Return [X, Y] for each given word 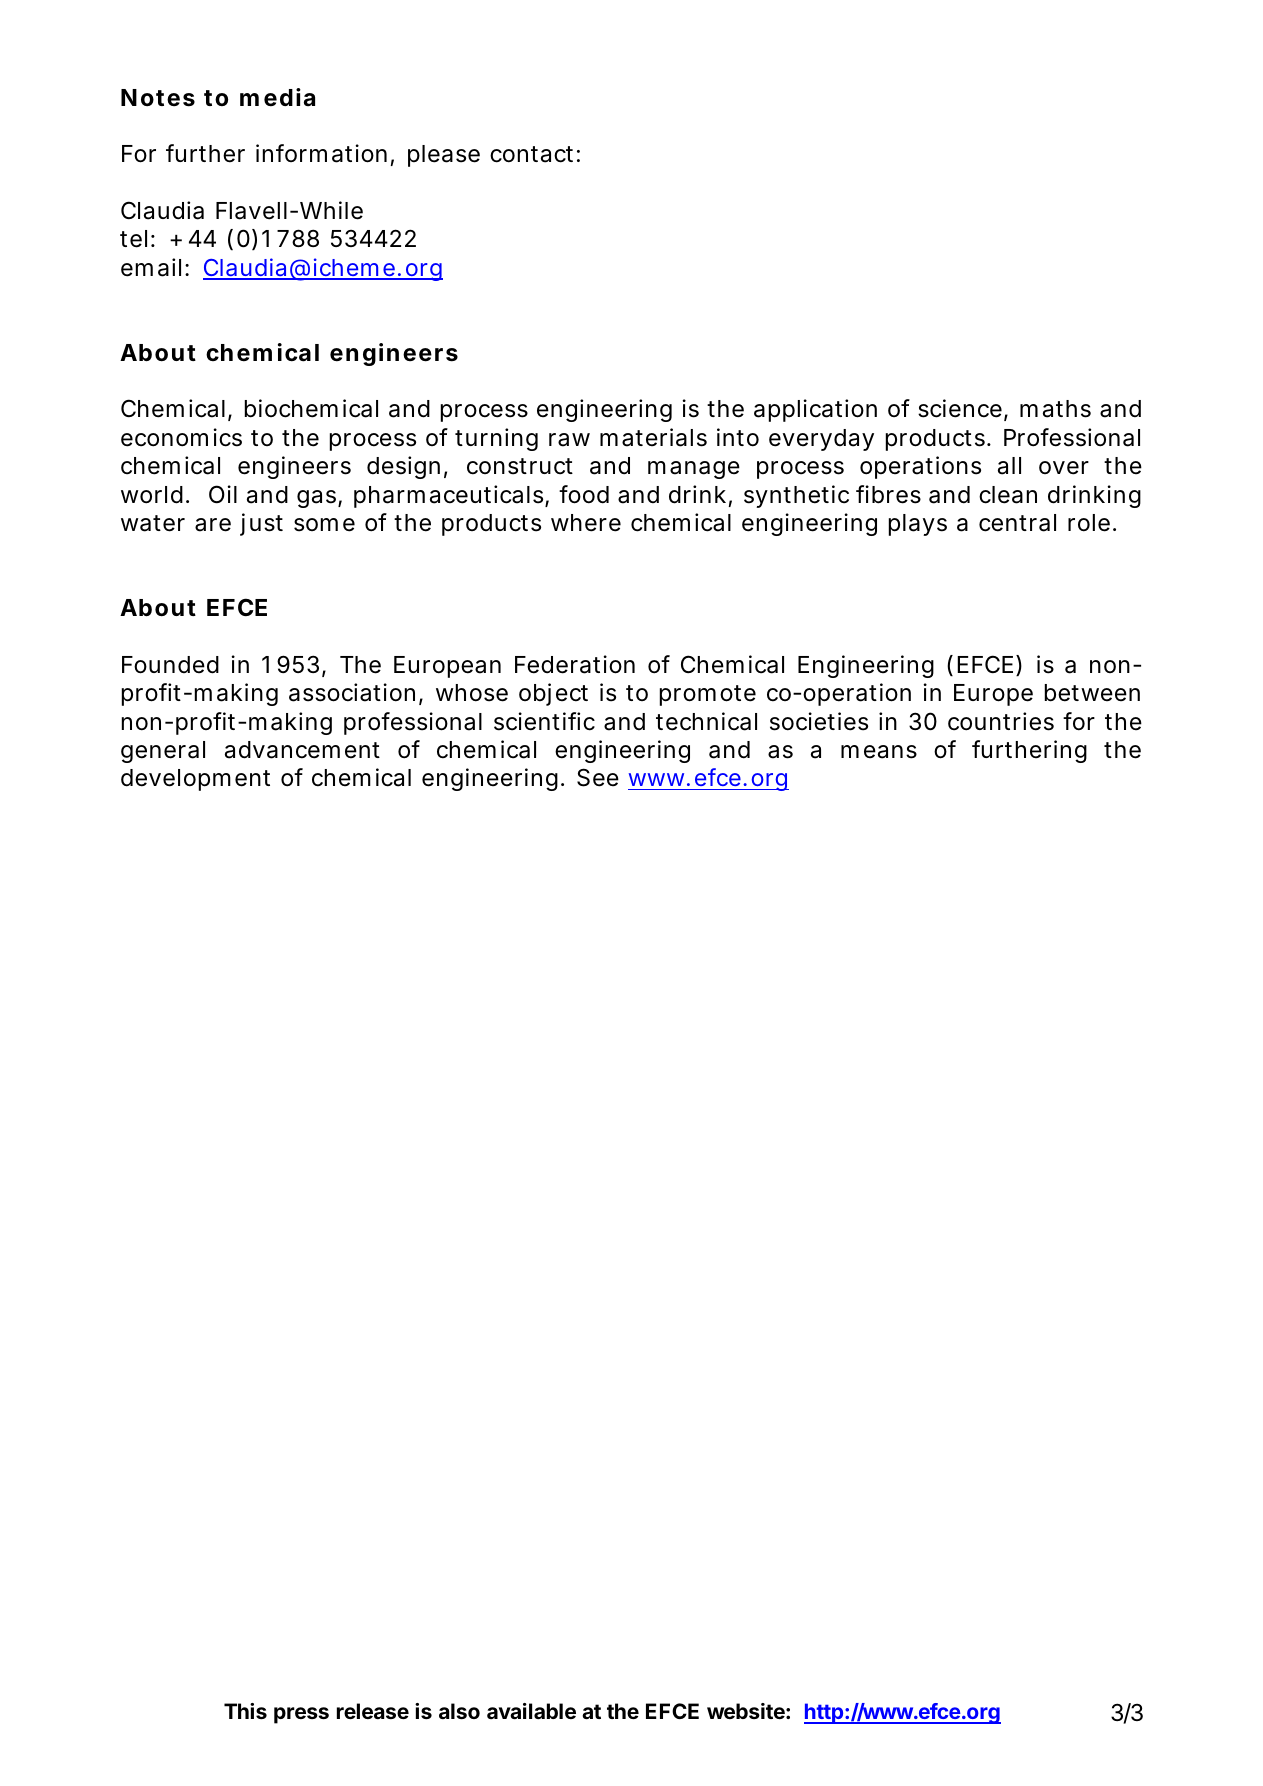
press [301, 1715]
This [245, 1711]
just [261, 524]
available [531, 1711]
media [277, 97]
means [879, 752]
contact [531, 154]
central [1017, 523]
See [598, 777]
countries [1001, 721]
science [960, 408]
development [195, 780]
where [586, 523]
